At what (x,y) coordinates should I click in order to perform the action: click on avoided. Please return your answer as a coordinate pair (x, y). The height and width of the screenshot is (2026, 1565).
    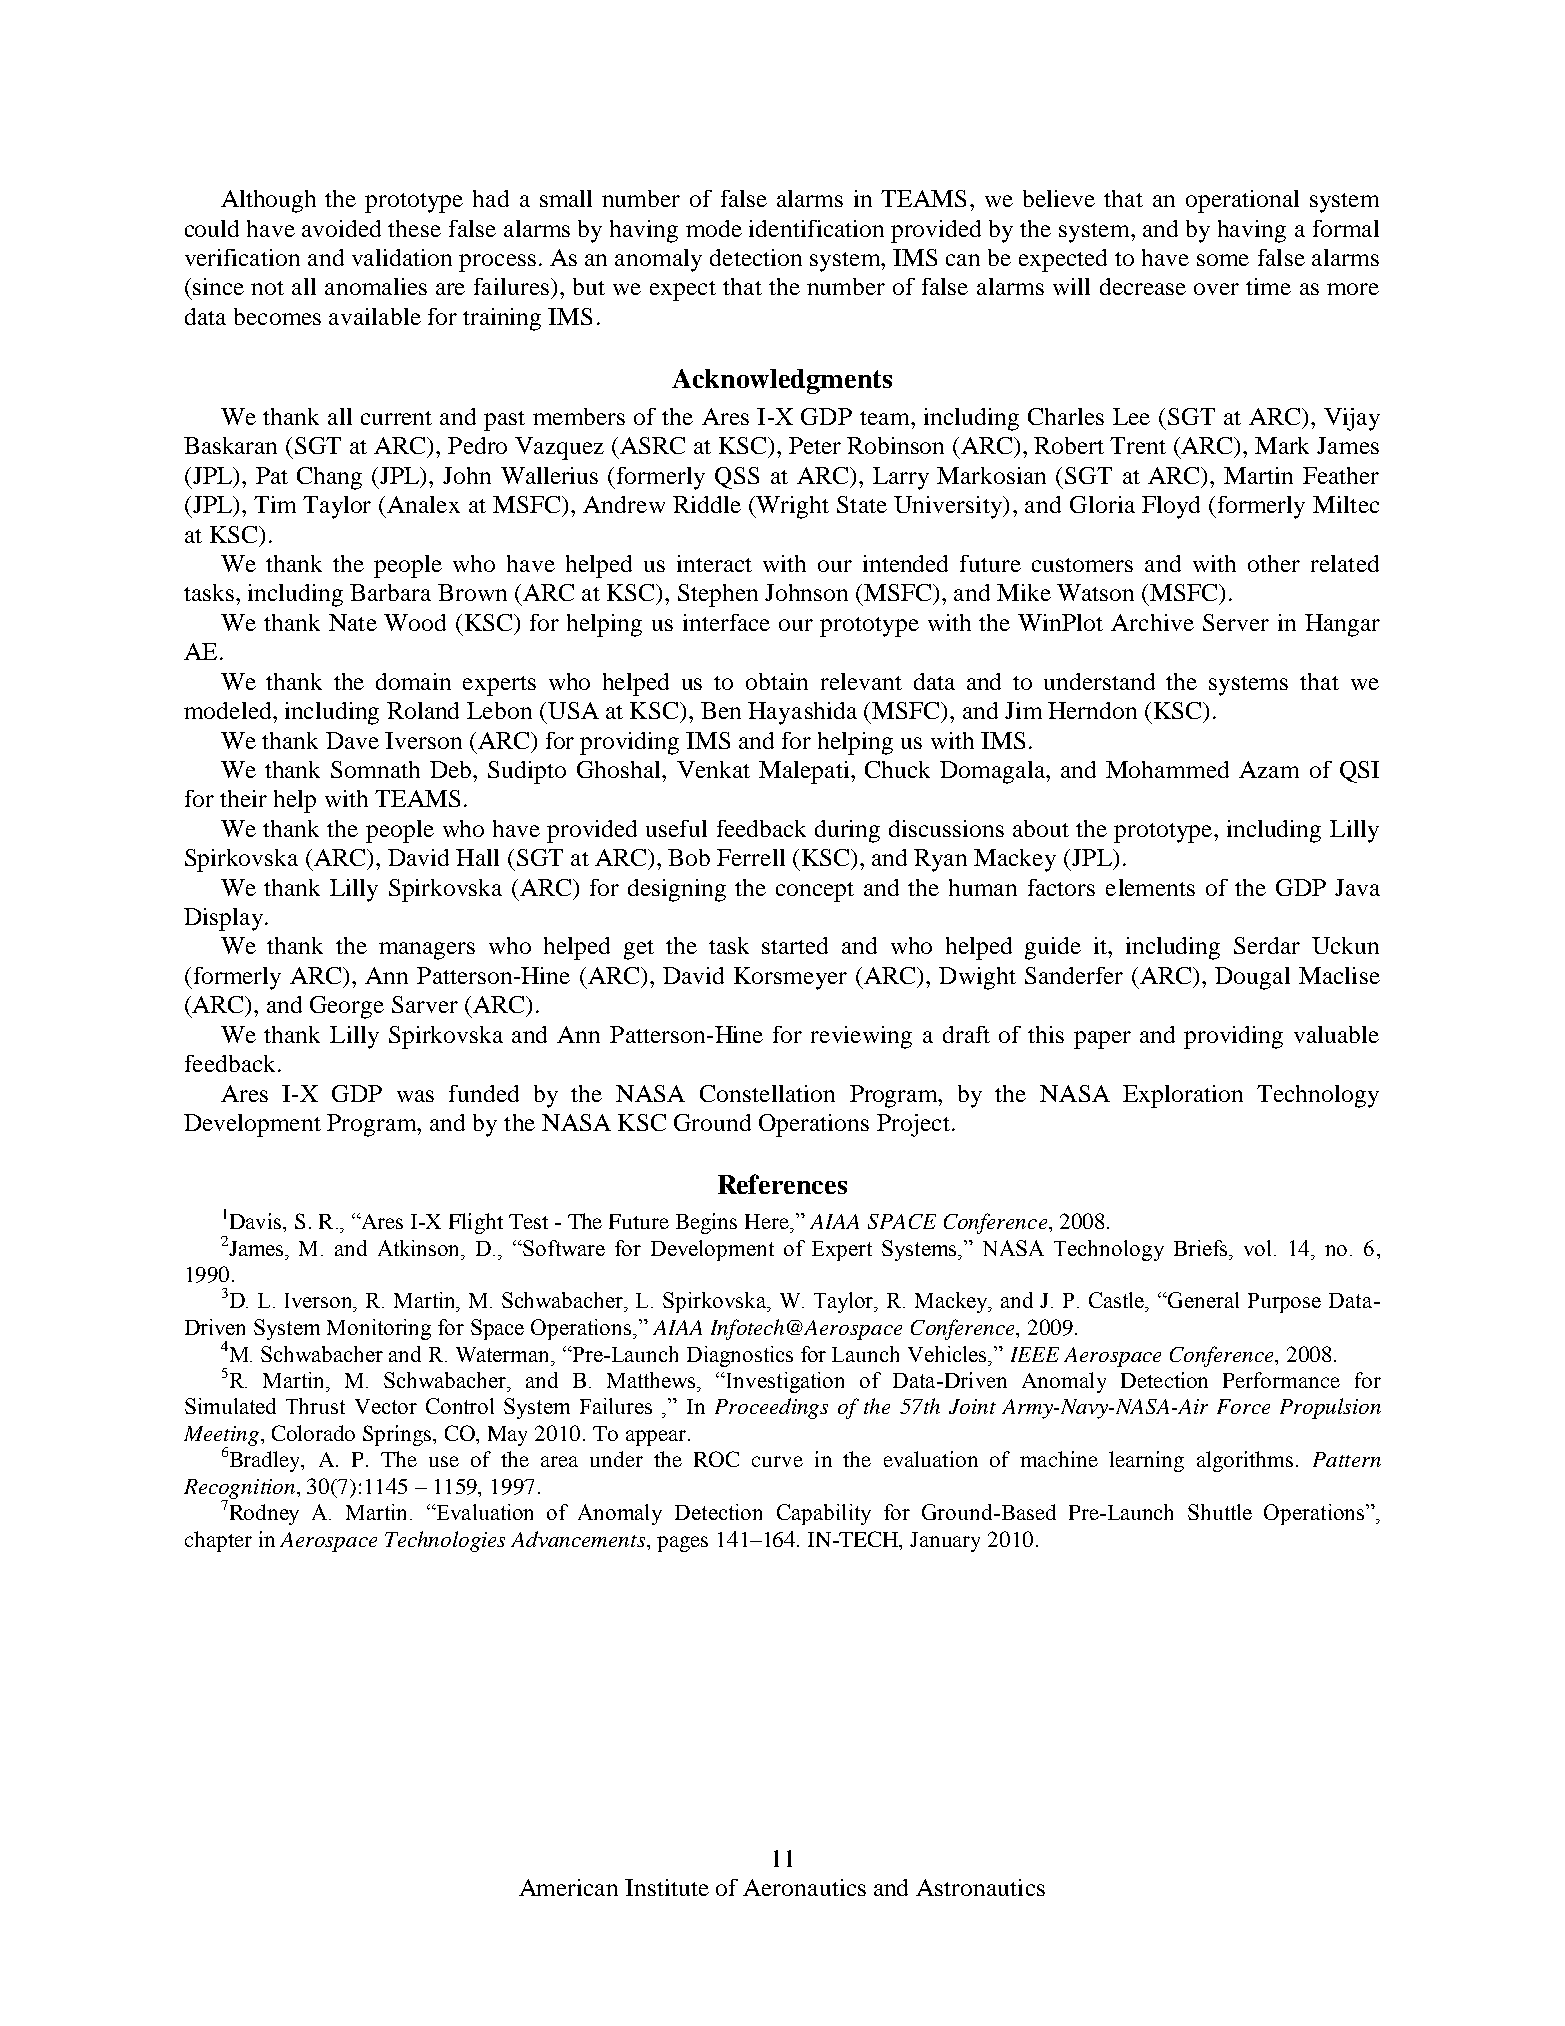
    Looking at the image, I should click on (341, 228).
